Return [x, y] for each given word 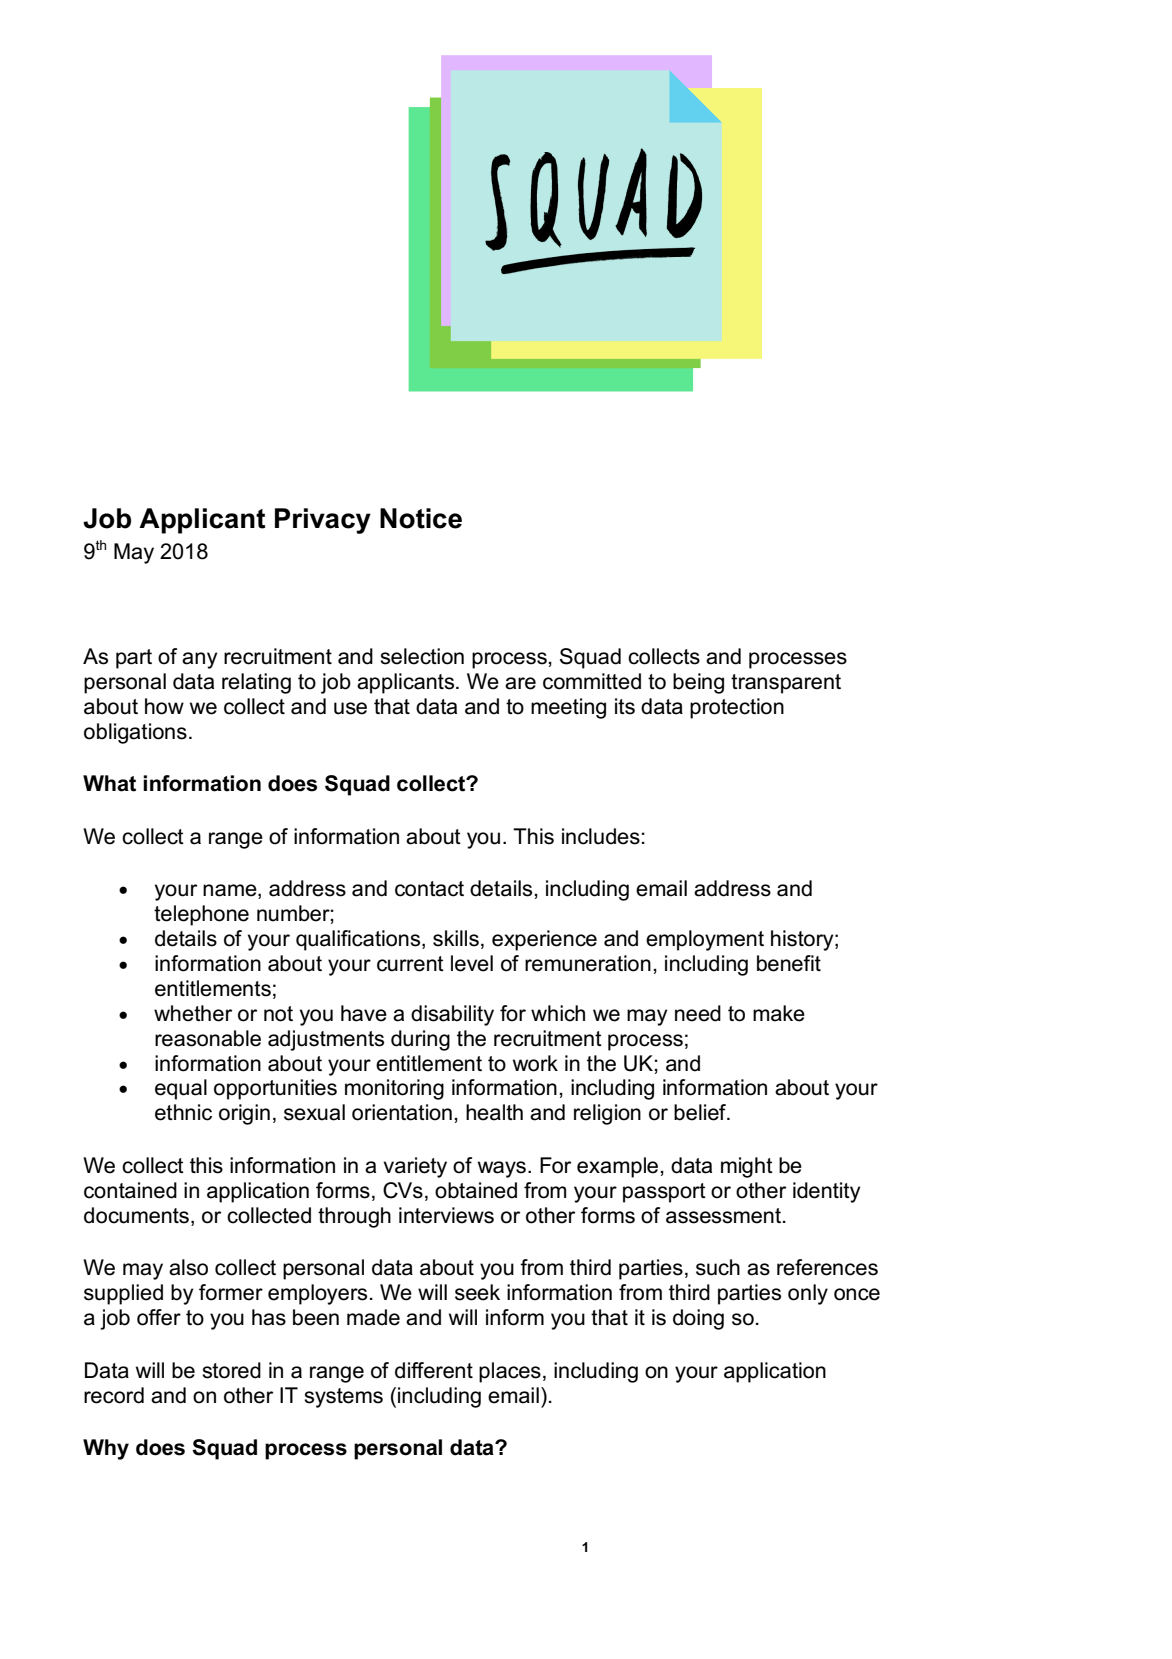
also [188, 1267]
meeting [568, 708]
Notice [421, 518]
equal [181, 1089]
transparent [786, 684]
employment [705, 940]
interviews [446, 1215]
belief [701, 1112]
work [535, 1063]
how [164, 706]
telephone [201, 915]
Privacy [323, 521]
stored [231, 1370]
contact [429, 889]
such [718, 1267]
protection [737, 708]
